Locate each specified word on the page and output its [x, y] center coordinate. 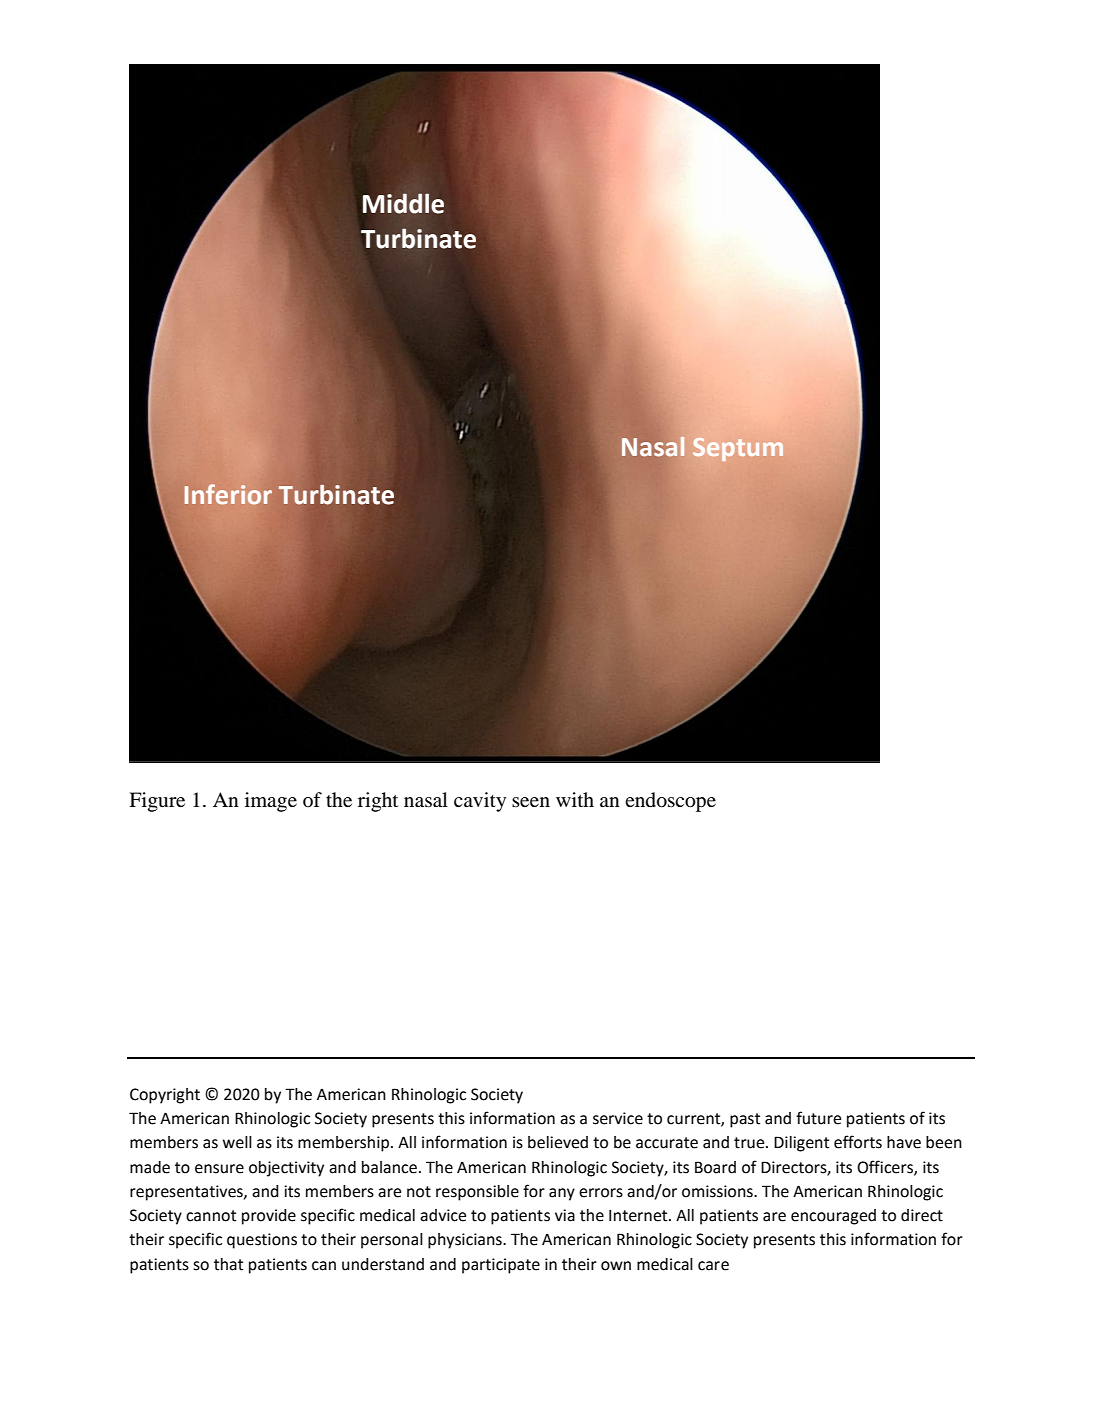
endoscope [670, 802]
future [818, 1118]
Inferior [228, 494]
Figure [157, 802]
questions [262, 1241]
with [575, 799]
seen [531, 802]
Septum [738, 449]
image [271, 802]
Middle [403, 203]
